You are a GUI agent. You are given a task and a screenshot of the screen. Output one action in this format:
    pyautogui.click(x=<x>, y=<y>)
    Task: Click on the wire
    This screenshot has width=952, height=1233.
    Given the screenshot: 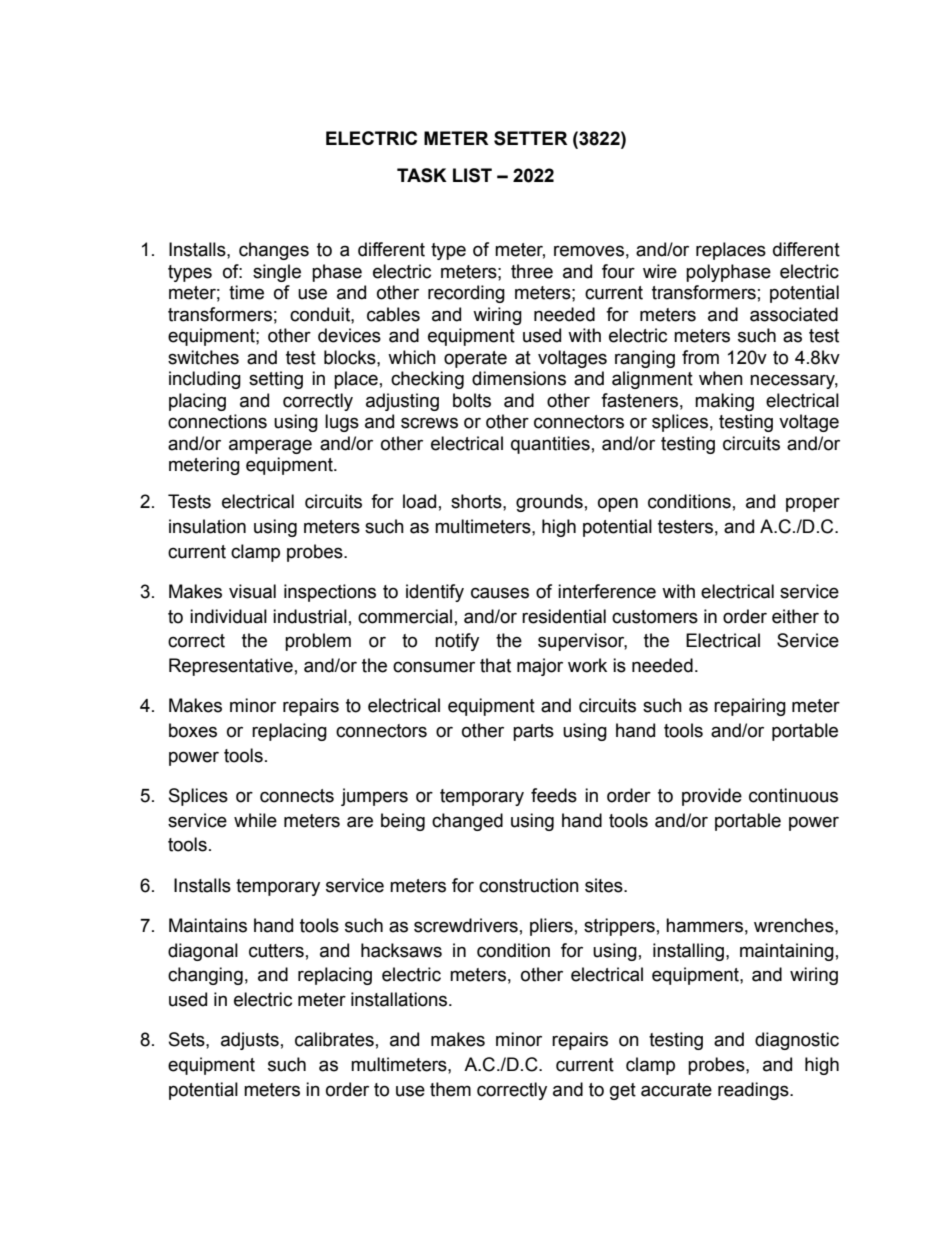 What is the action you would take?
    pyautogui.click(x=660, y=271)
